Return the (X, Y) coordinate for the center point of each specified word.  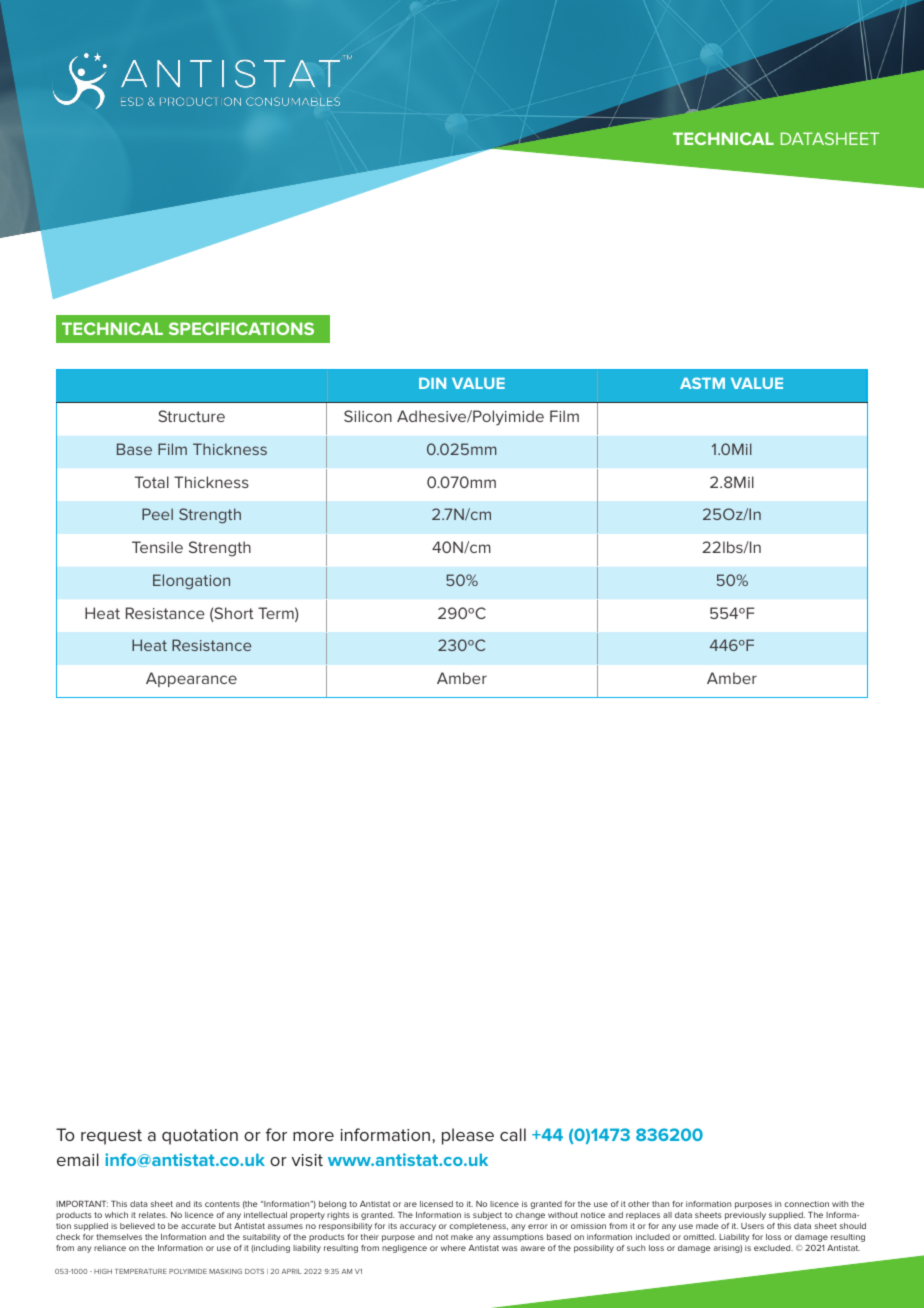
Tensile (157, 547)
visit (307, 1160)
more (313, 1136)
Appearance (191, 679)
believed (137, 1226)
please (468, 1136)
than (660, 1204)
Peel (157, 514)
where (453, 1248)
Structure (191, 416)
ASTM (702, 383)
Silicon (368, 416)
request (111, 1137)
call (513, 1134)
